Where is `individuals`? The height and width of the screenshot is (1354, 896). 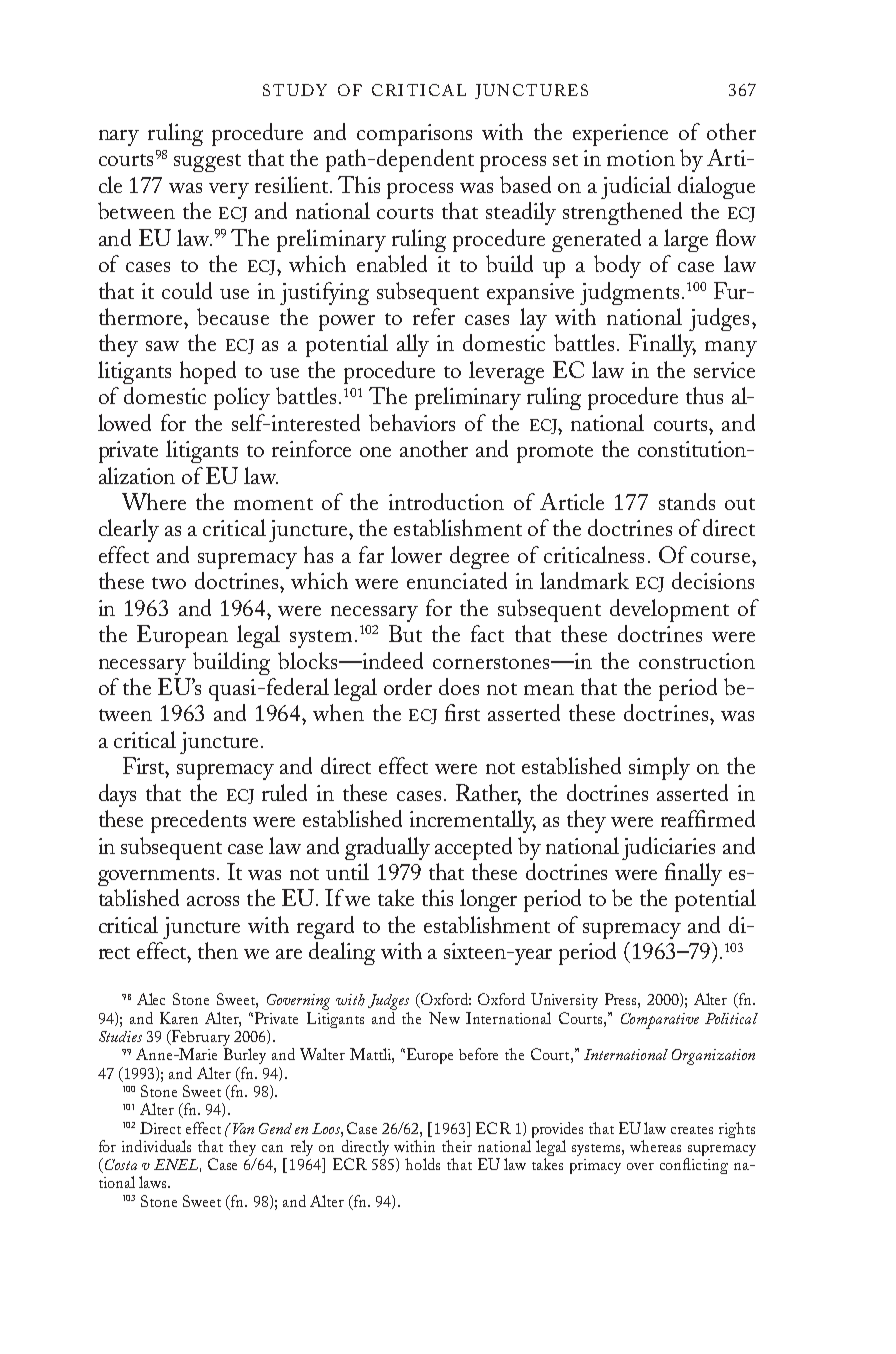 individuals is located at coordinates (156, 1146).
